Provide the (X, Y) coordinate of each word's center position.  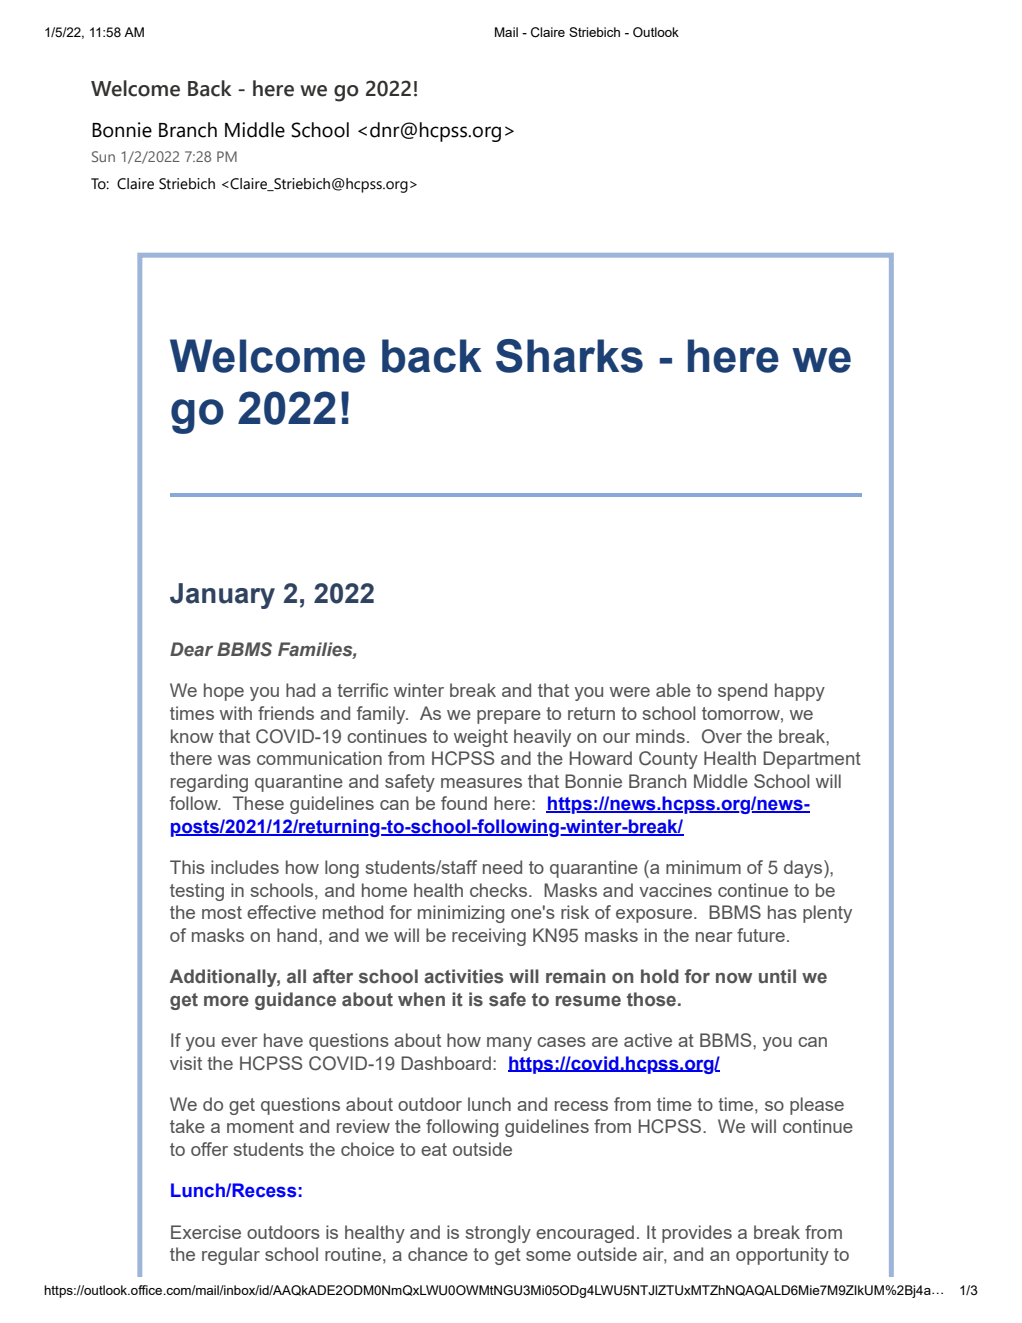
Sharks (569, 356)
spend (742, 692)
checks (500, 890)
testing (197, 892)
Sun (103, 156)
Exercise (206, 1232)
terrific (362, 690)
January (222, 596)
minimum (703, 867)
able (673, 690)
